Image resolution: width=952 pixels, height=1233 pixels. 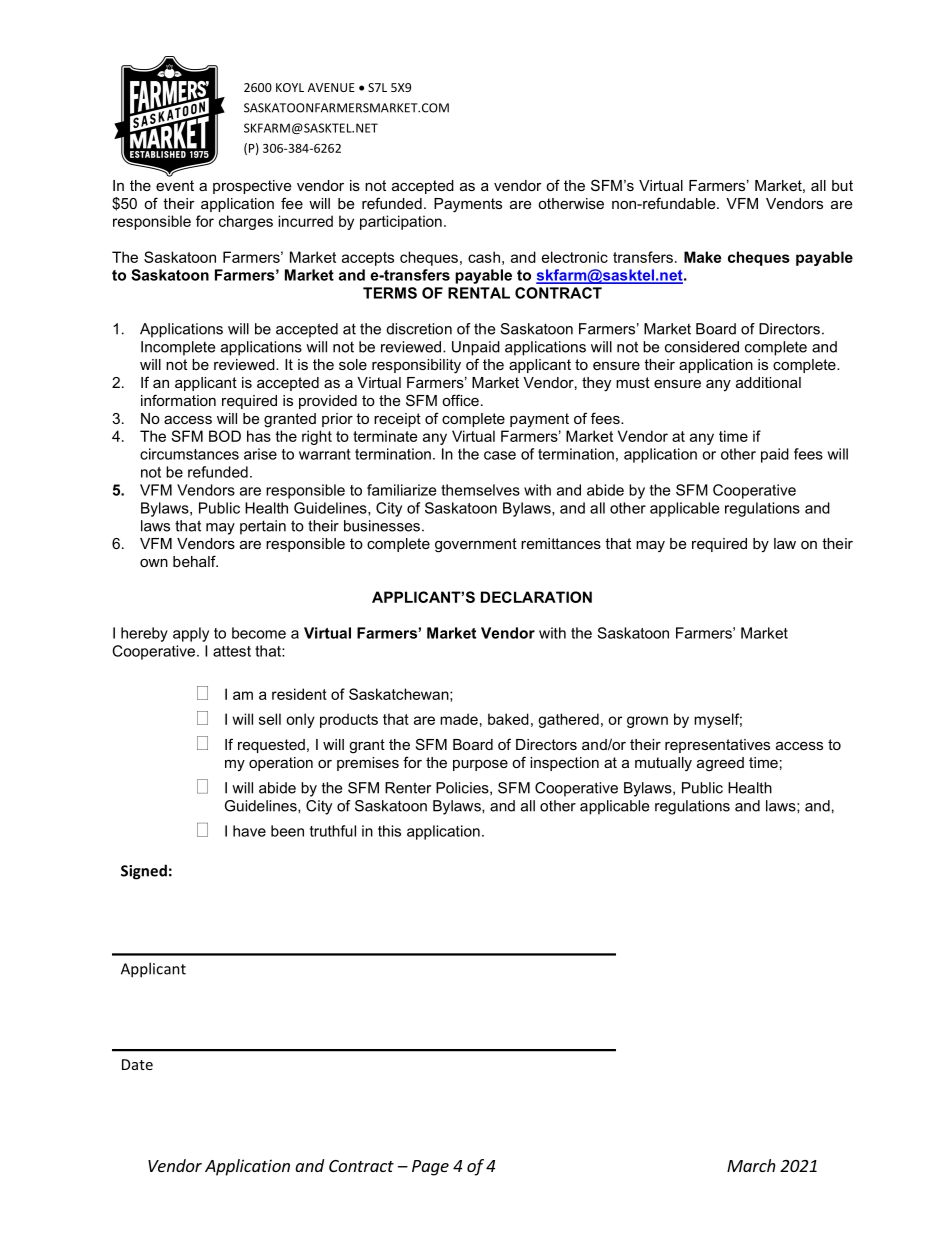 I want to click on Date, so click(x=137, y=1064).
